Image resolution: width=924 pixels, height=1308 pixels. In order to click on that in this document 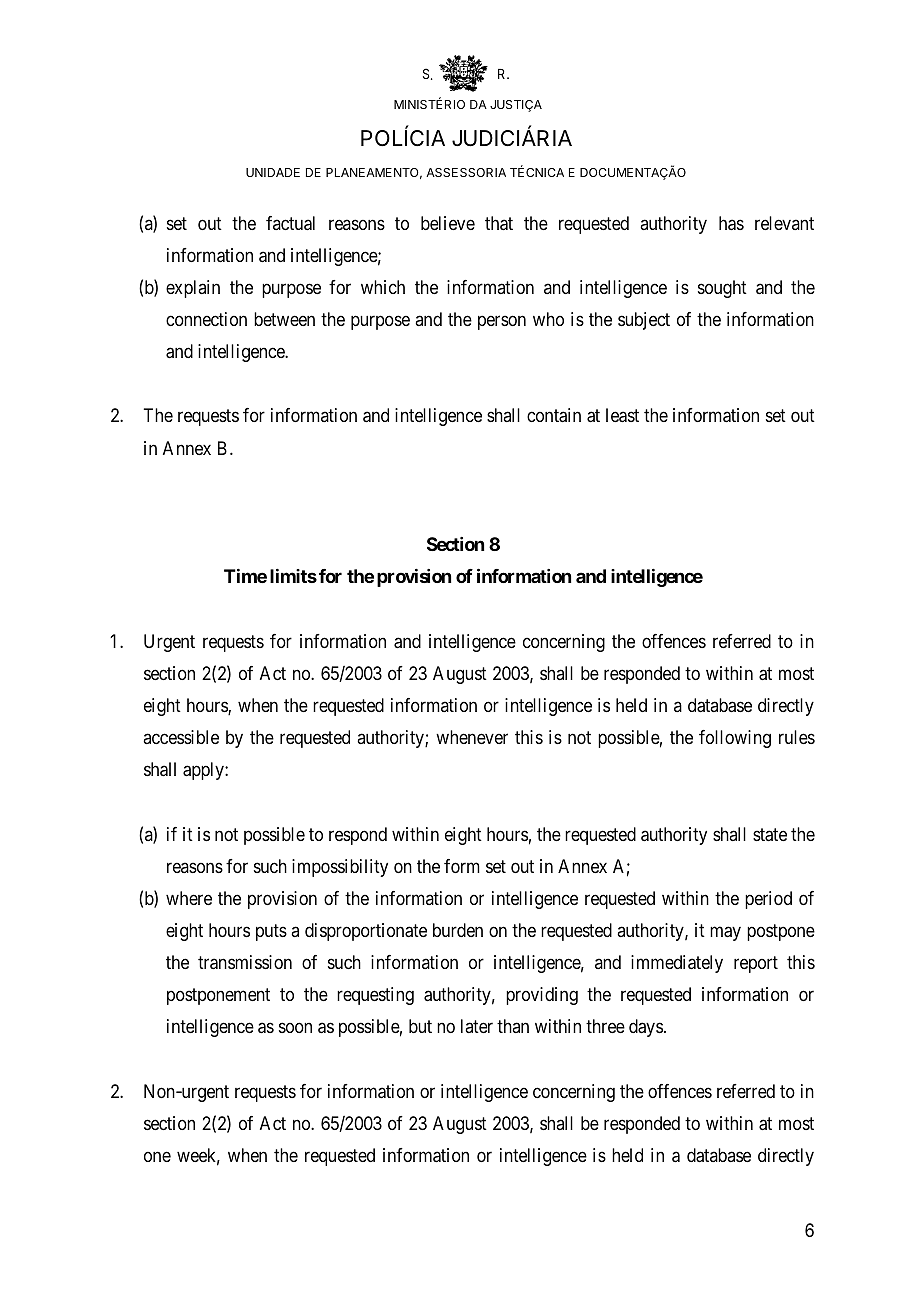, I will do `click(499, 223)`.
